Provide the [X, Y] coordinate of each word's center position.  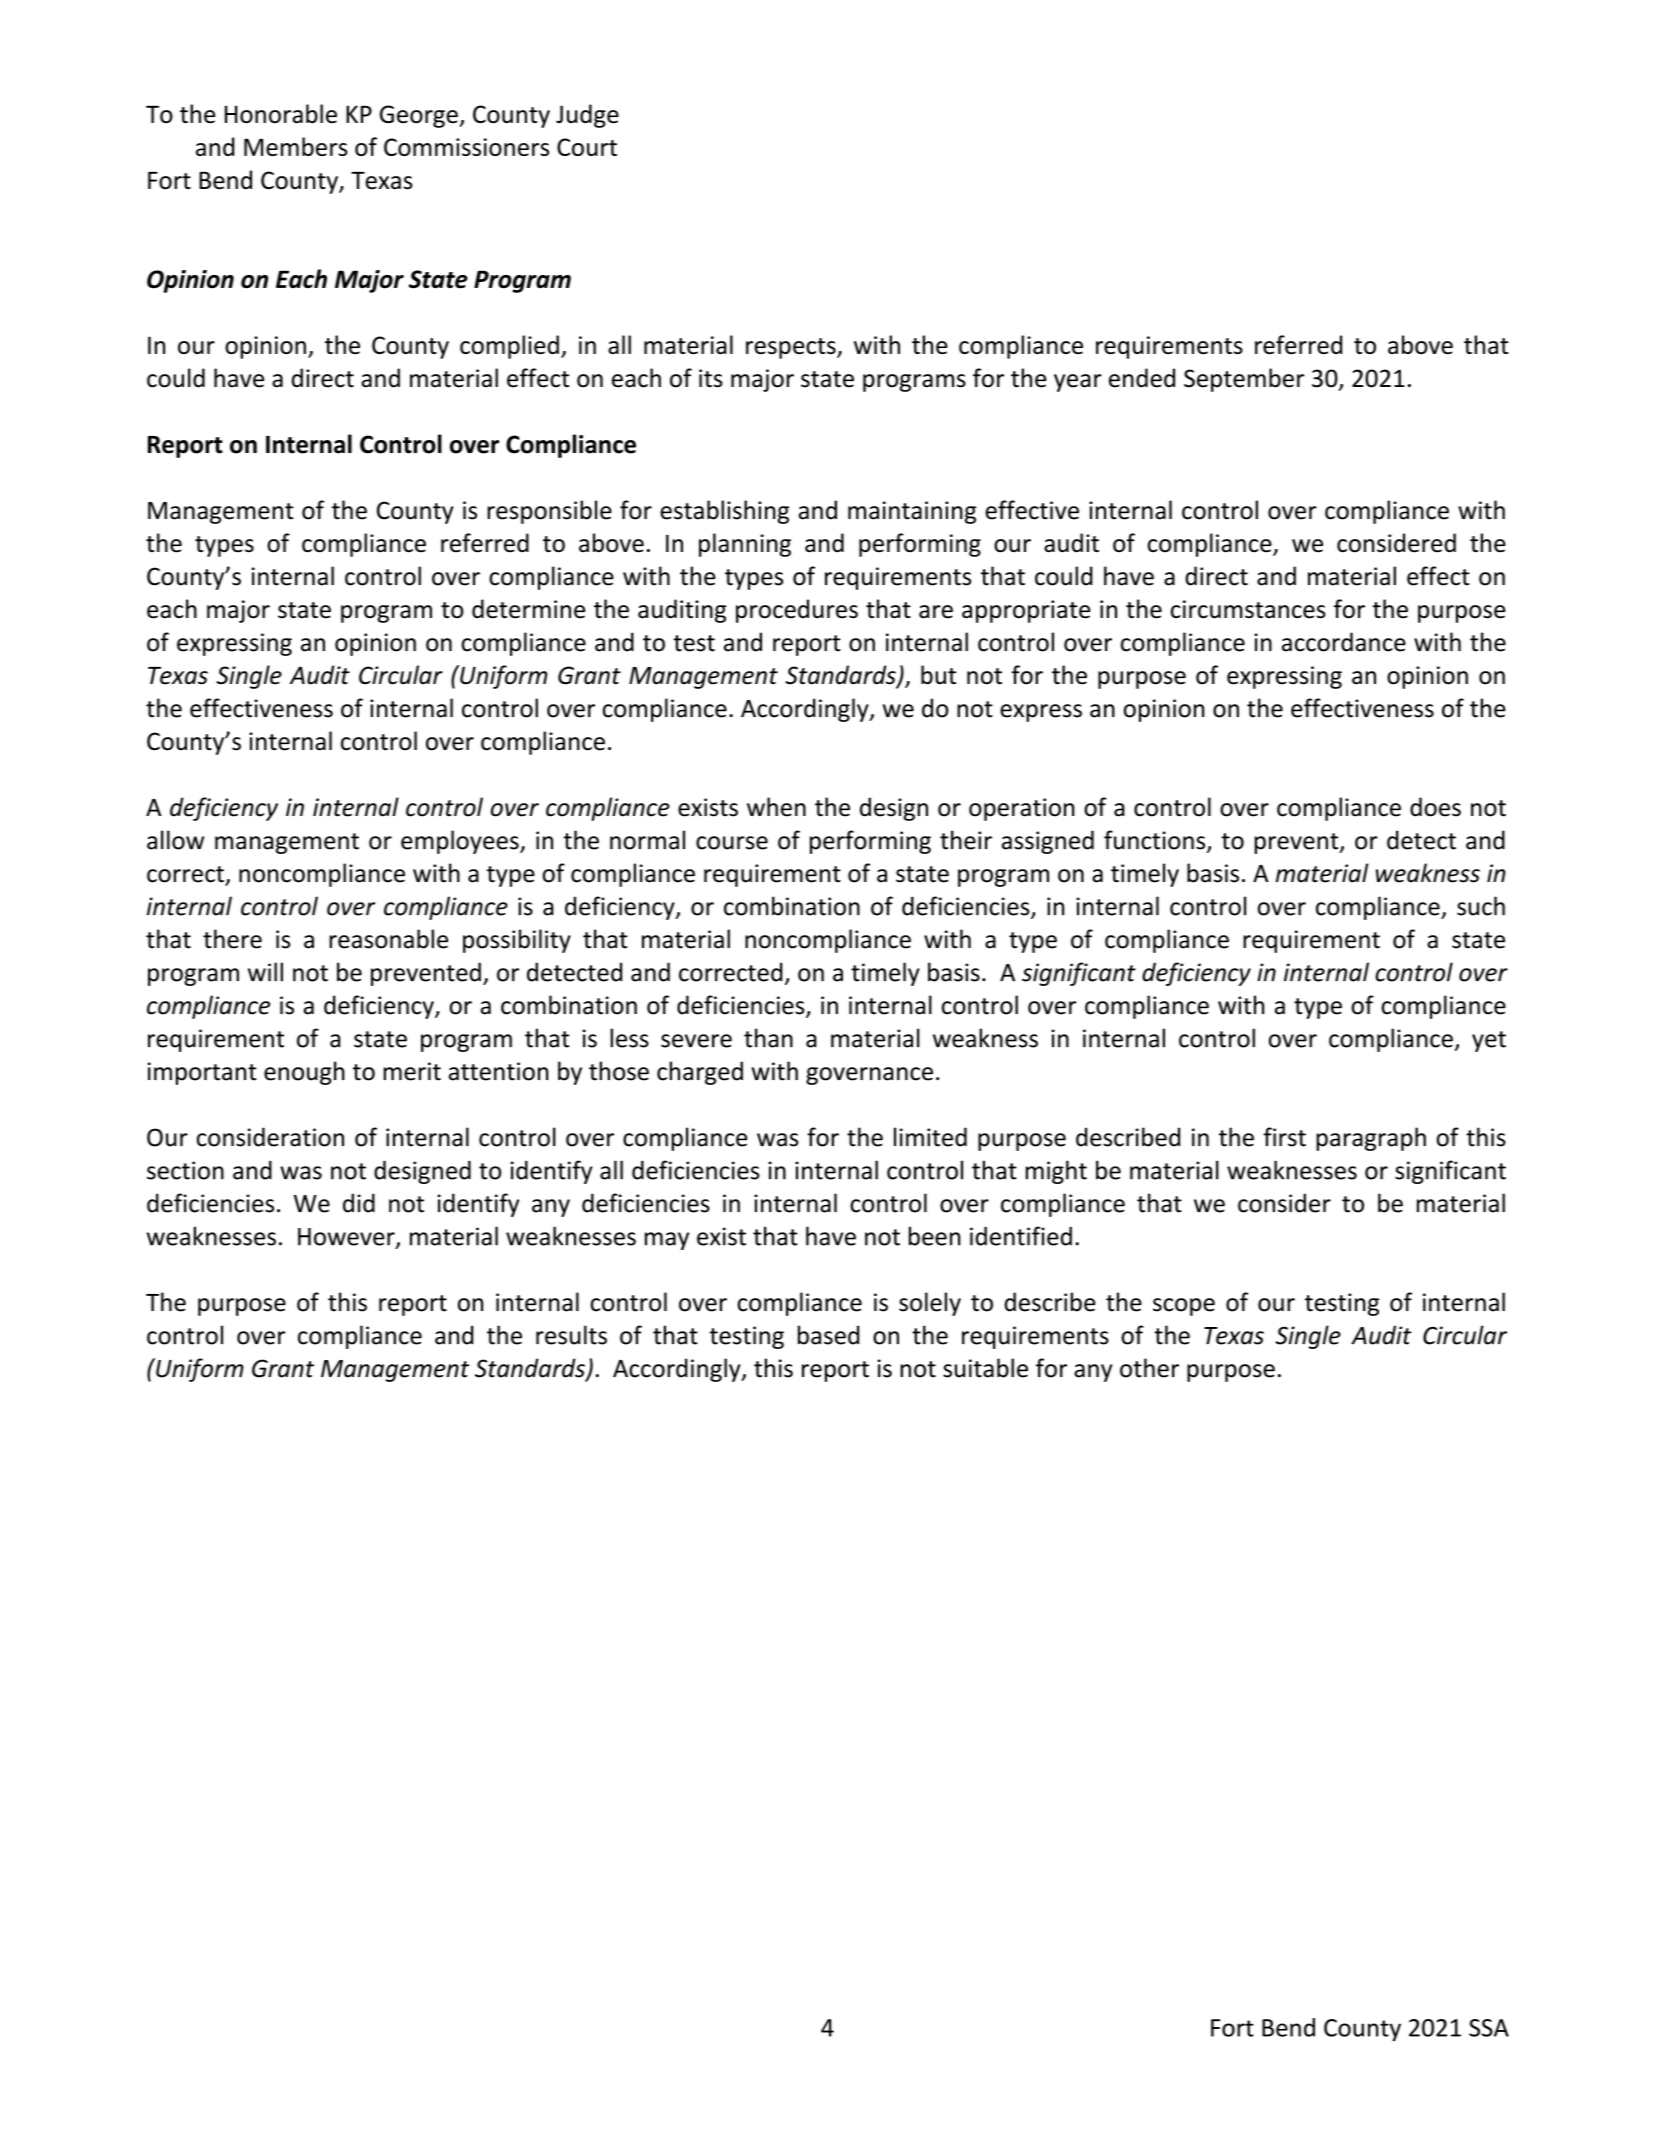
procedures [797, 611]
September [1244, 380]
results [571, 1335]
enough [304, 1073]
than [768, 1038]
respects [792, 348]
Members [295, 146]
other [1149, 1368]
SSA [1489, 2028]
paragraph [1371, 1139]
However [347, 1238]
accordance [1344, 642]
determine [528, 609]
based [828, 1335]
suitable [985, 1368]
